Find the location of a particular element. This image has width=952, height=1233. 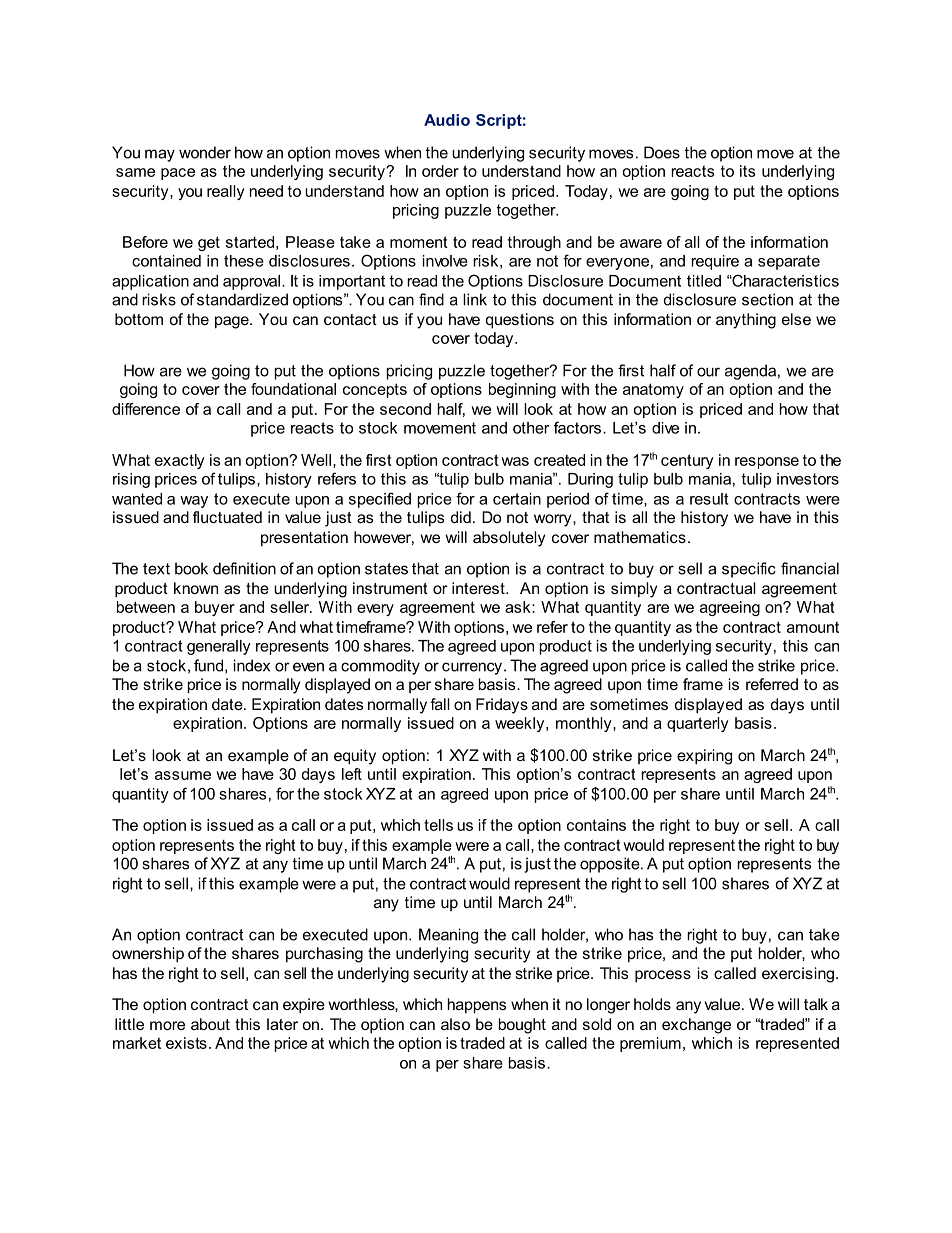

order is located at coordinates (440, 171).
